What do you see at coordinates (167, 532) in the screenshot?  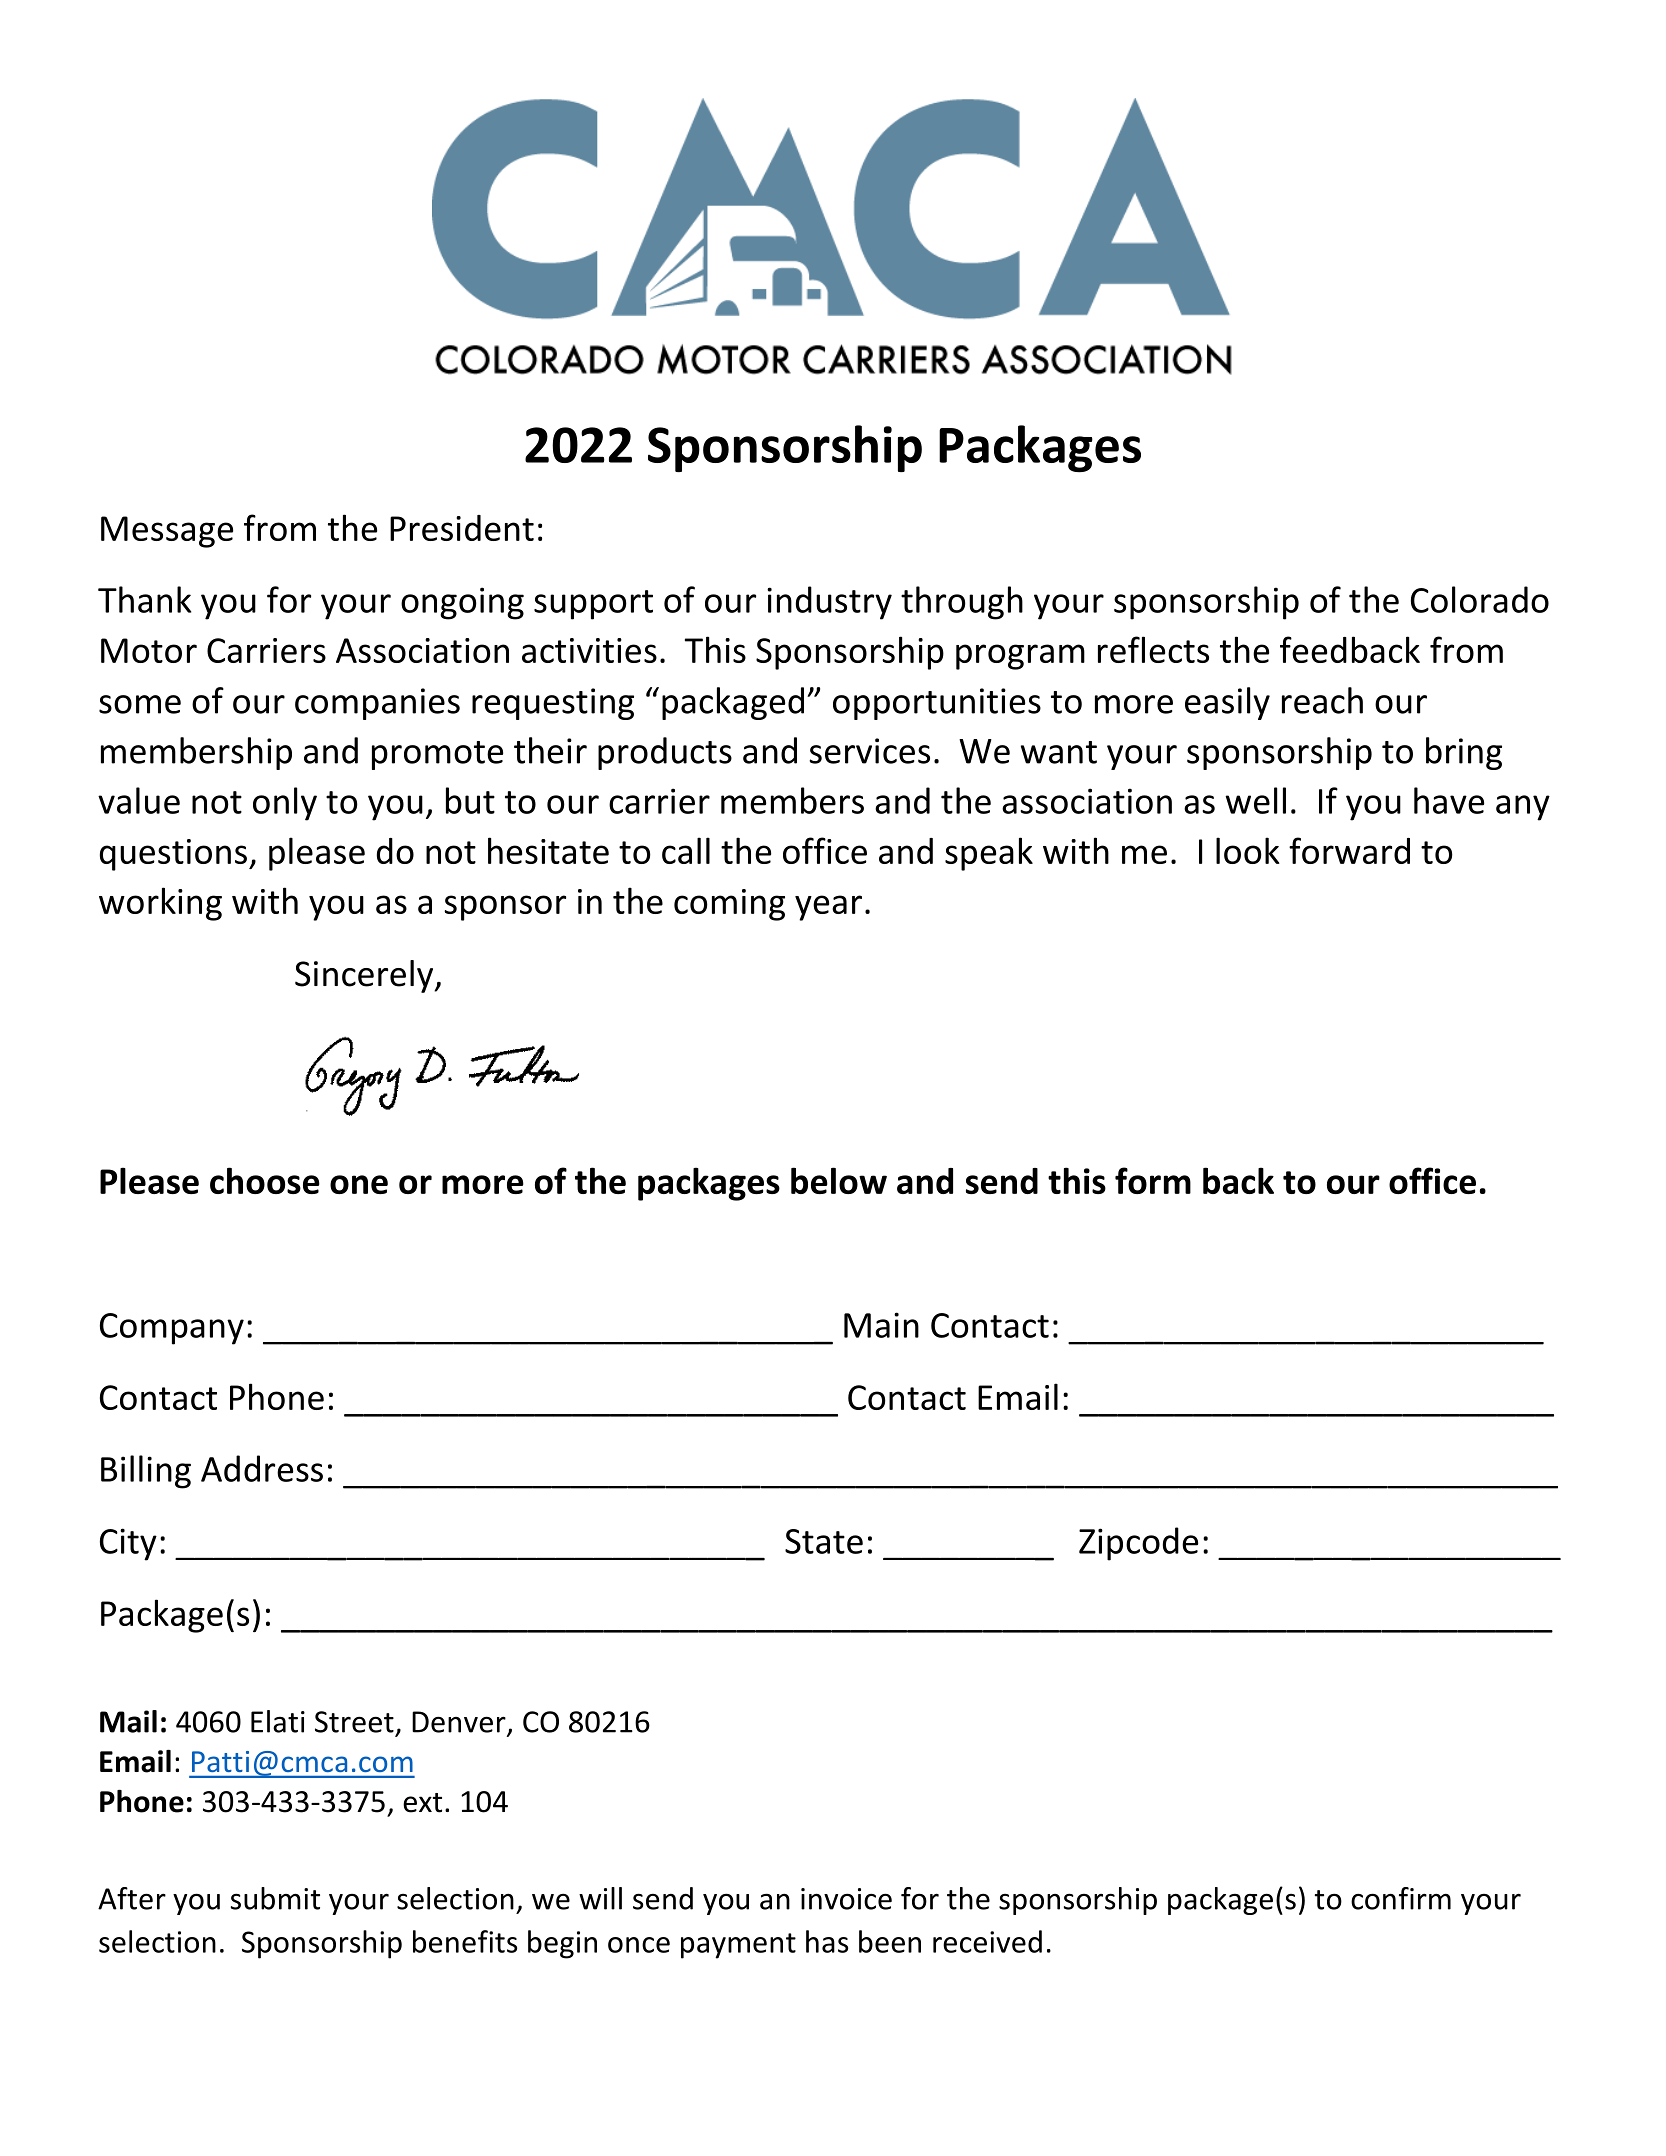 I see `Message` at bounding box center [167, 532].
